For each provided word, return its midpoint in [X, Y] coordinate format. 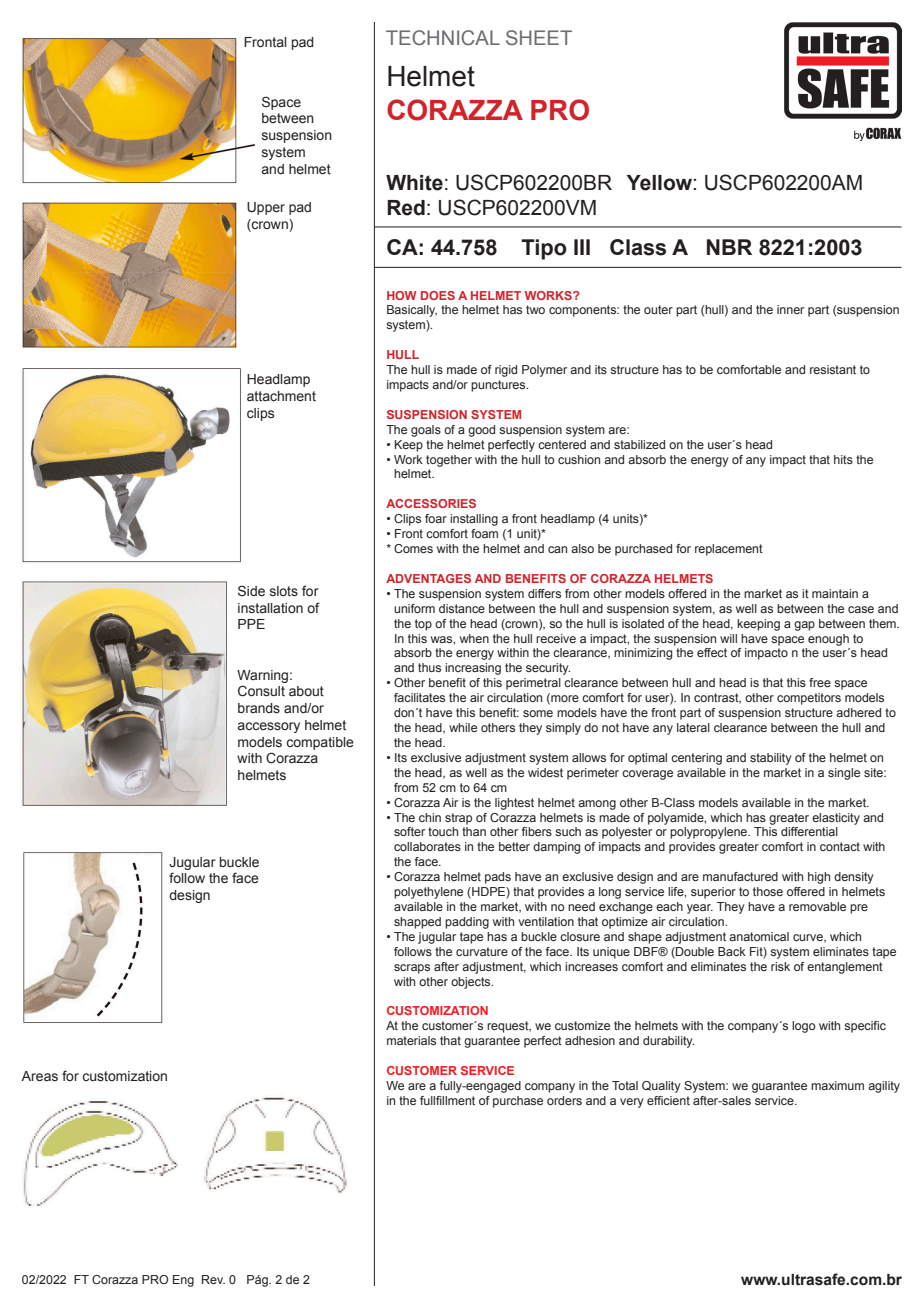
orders [564, 1100]
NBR [729, 247]
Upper [266, 208]
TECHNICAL [443, 37]
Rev [213, 1279]
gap [804, 626]
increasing [473, 669]
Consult [261, 691]
